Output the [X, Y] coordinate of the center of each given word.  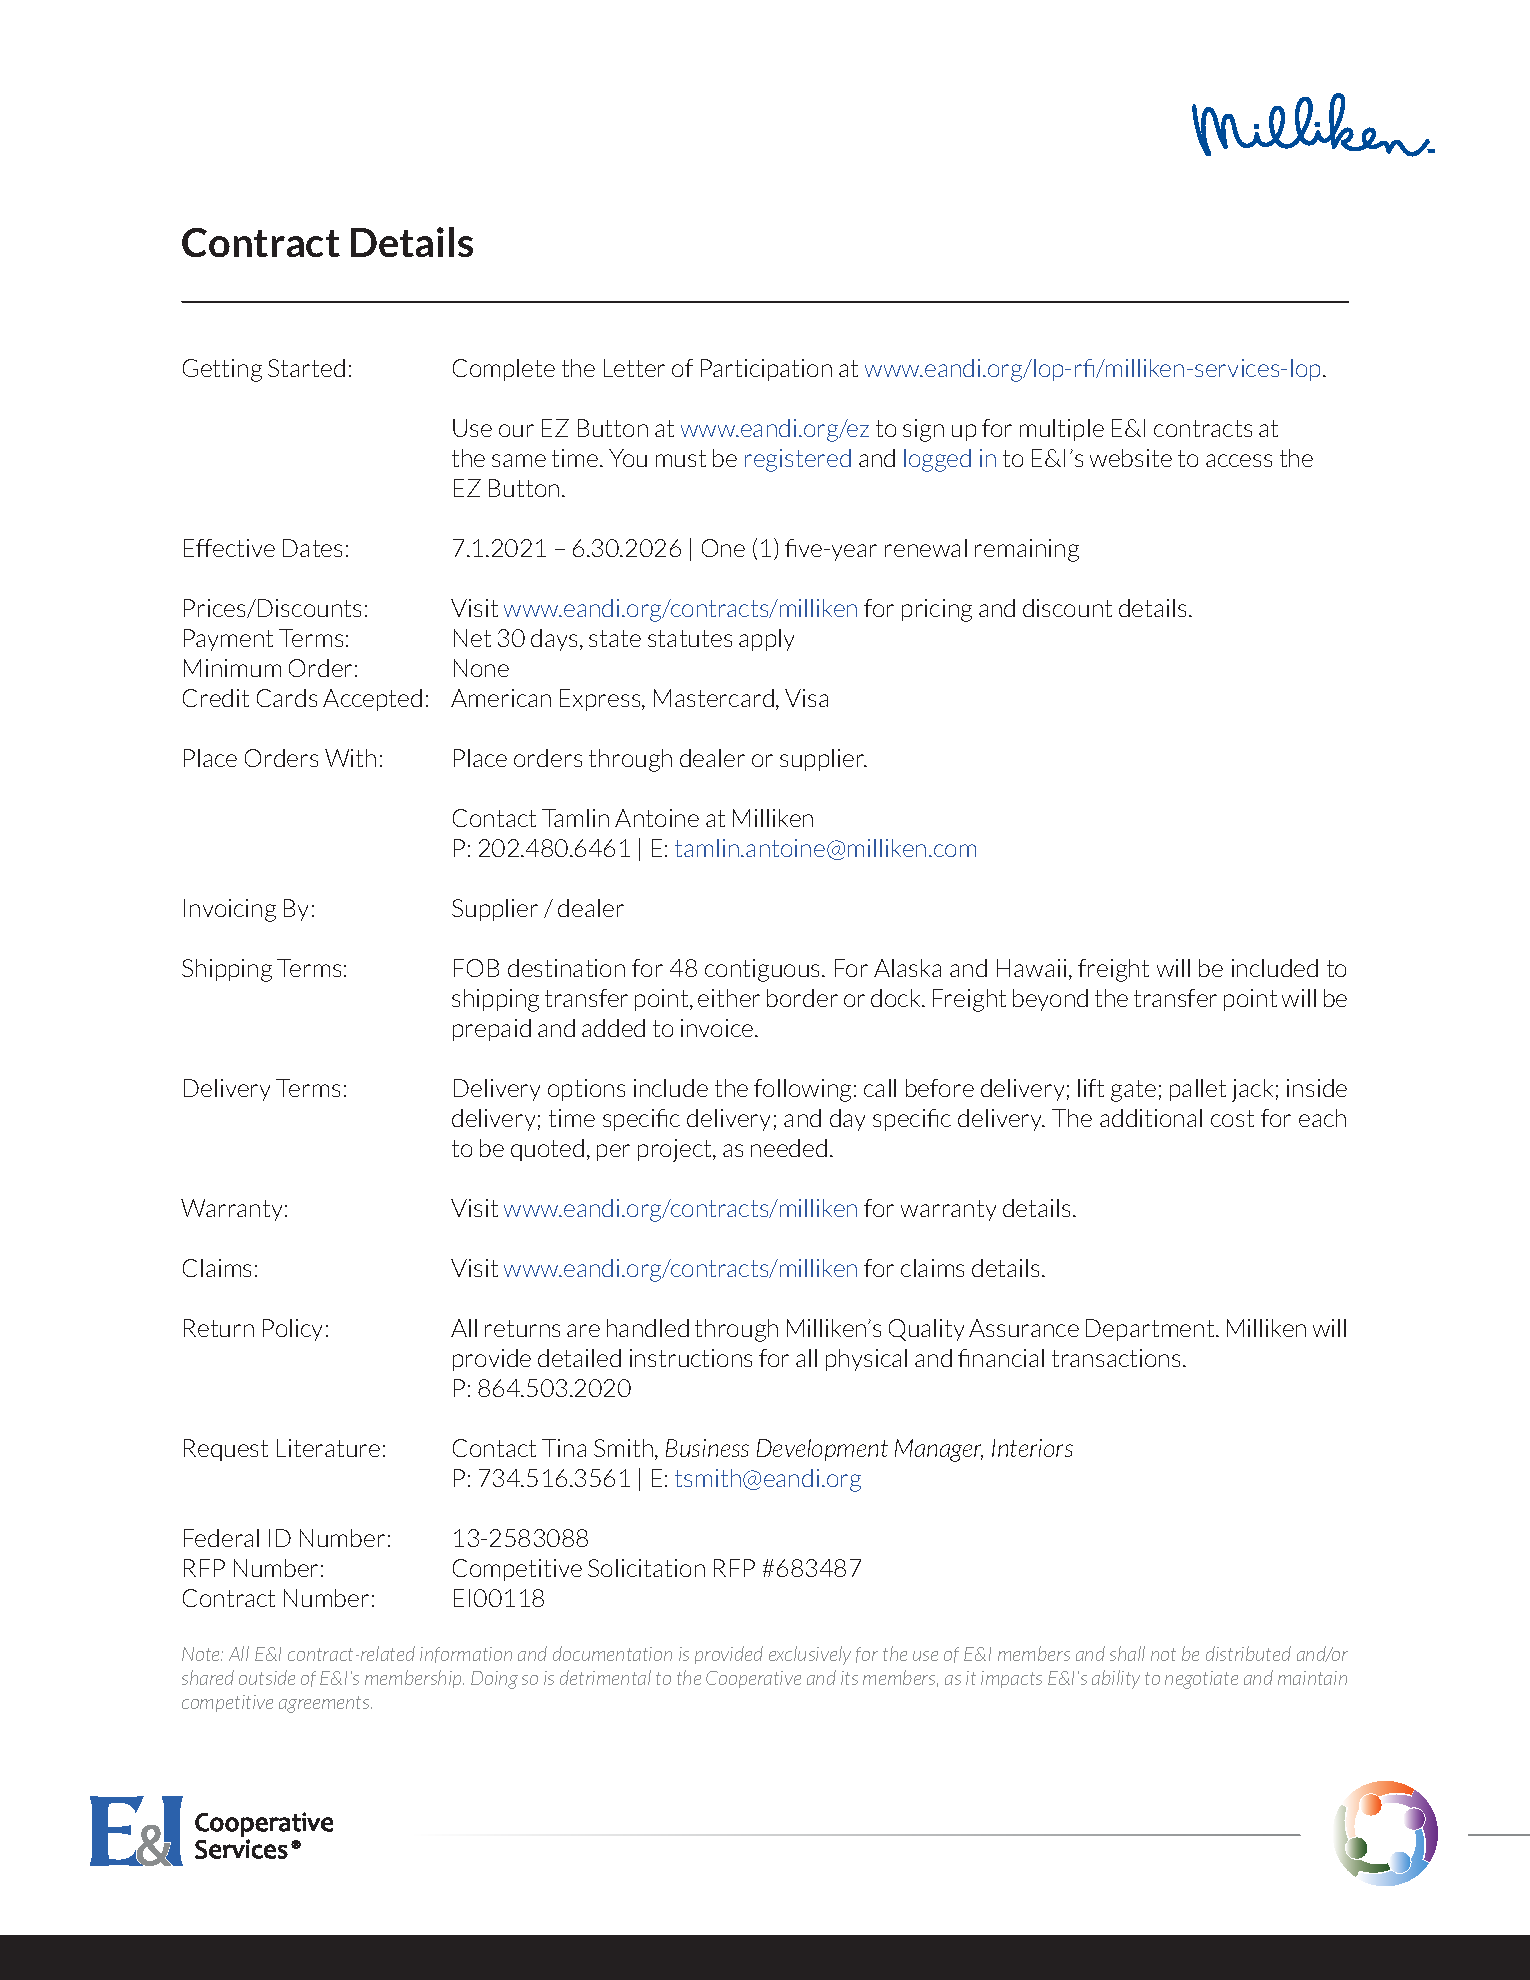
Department [1151, 1330]
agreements [325, 1704]
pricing [937, 610]
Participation [766, 370]
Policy [292, 1330]
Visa [806, 698]
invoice [718, 1028]
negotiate [1201, 1680]
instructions [691, 1358]
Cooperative [753, 1679]
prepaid [492, 1030]
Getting [222, 370]
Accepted [372, 700]
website [1131, 458]
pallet [1198, 1090]
